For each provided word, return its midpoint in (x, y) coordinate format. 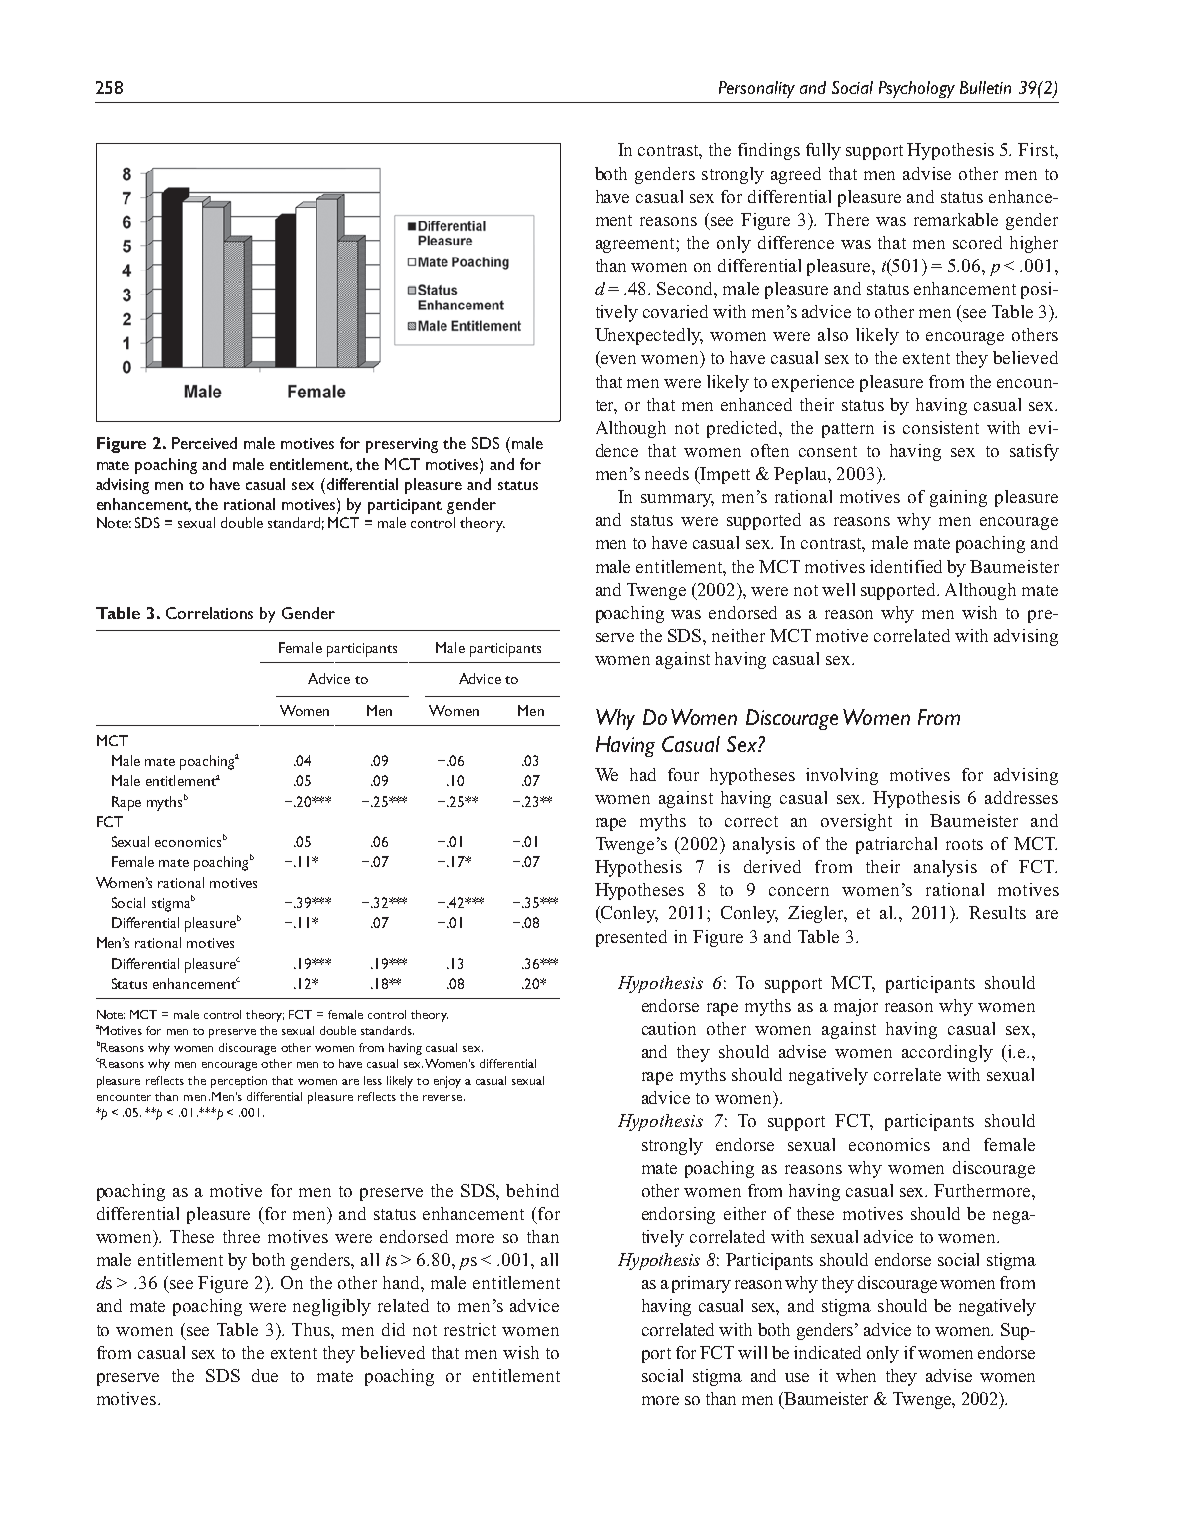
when (856, 1375)
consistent (941, 427)
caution (669, 1028)
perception (239, 1082)
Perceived (204, 443)
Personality (757, 89)
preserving (402, 445)
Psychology (917, 89)
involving (842, 776)
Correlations (209, 613)
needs (667, 473)
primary (701, 1284)
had (643, 774)
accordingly (947, 1053)
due (265, 1375)
